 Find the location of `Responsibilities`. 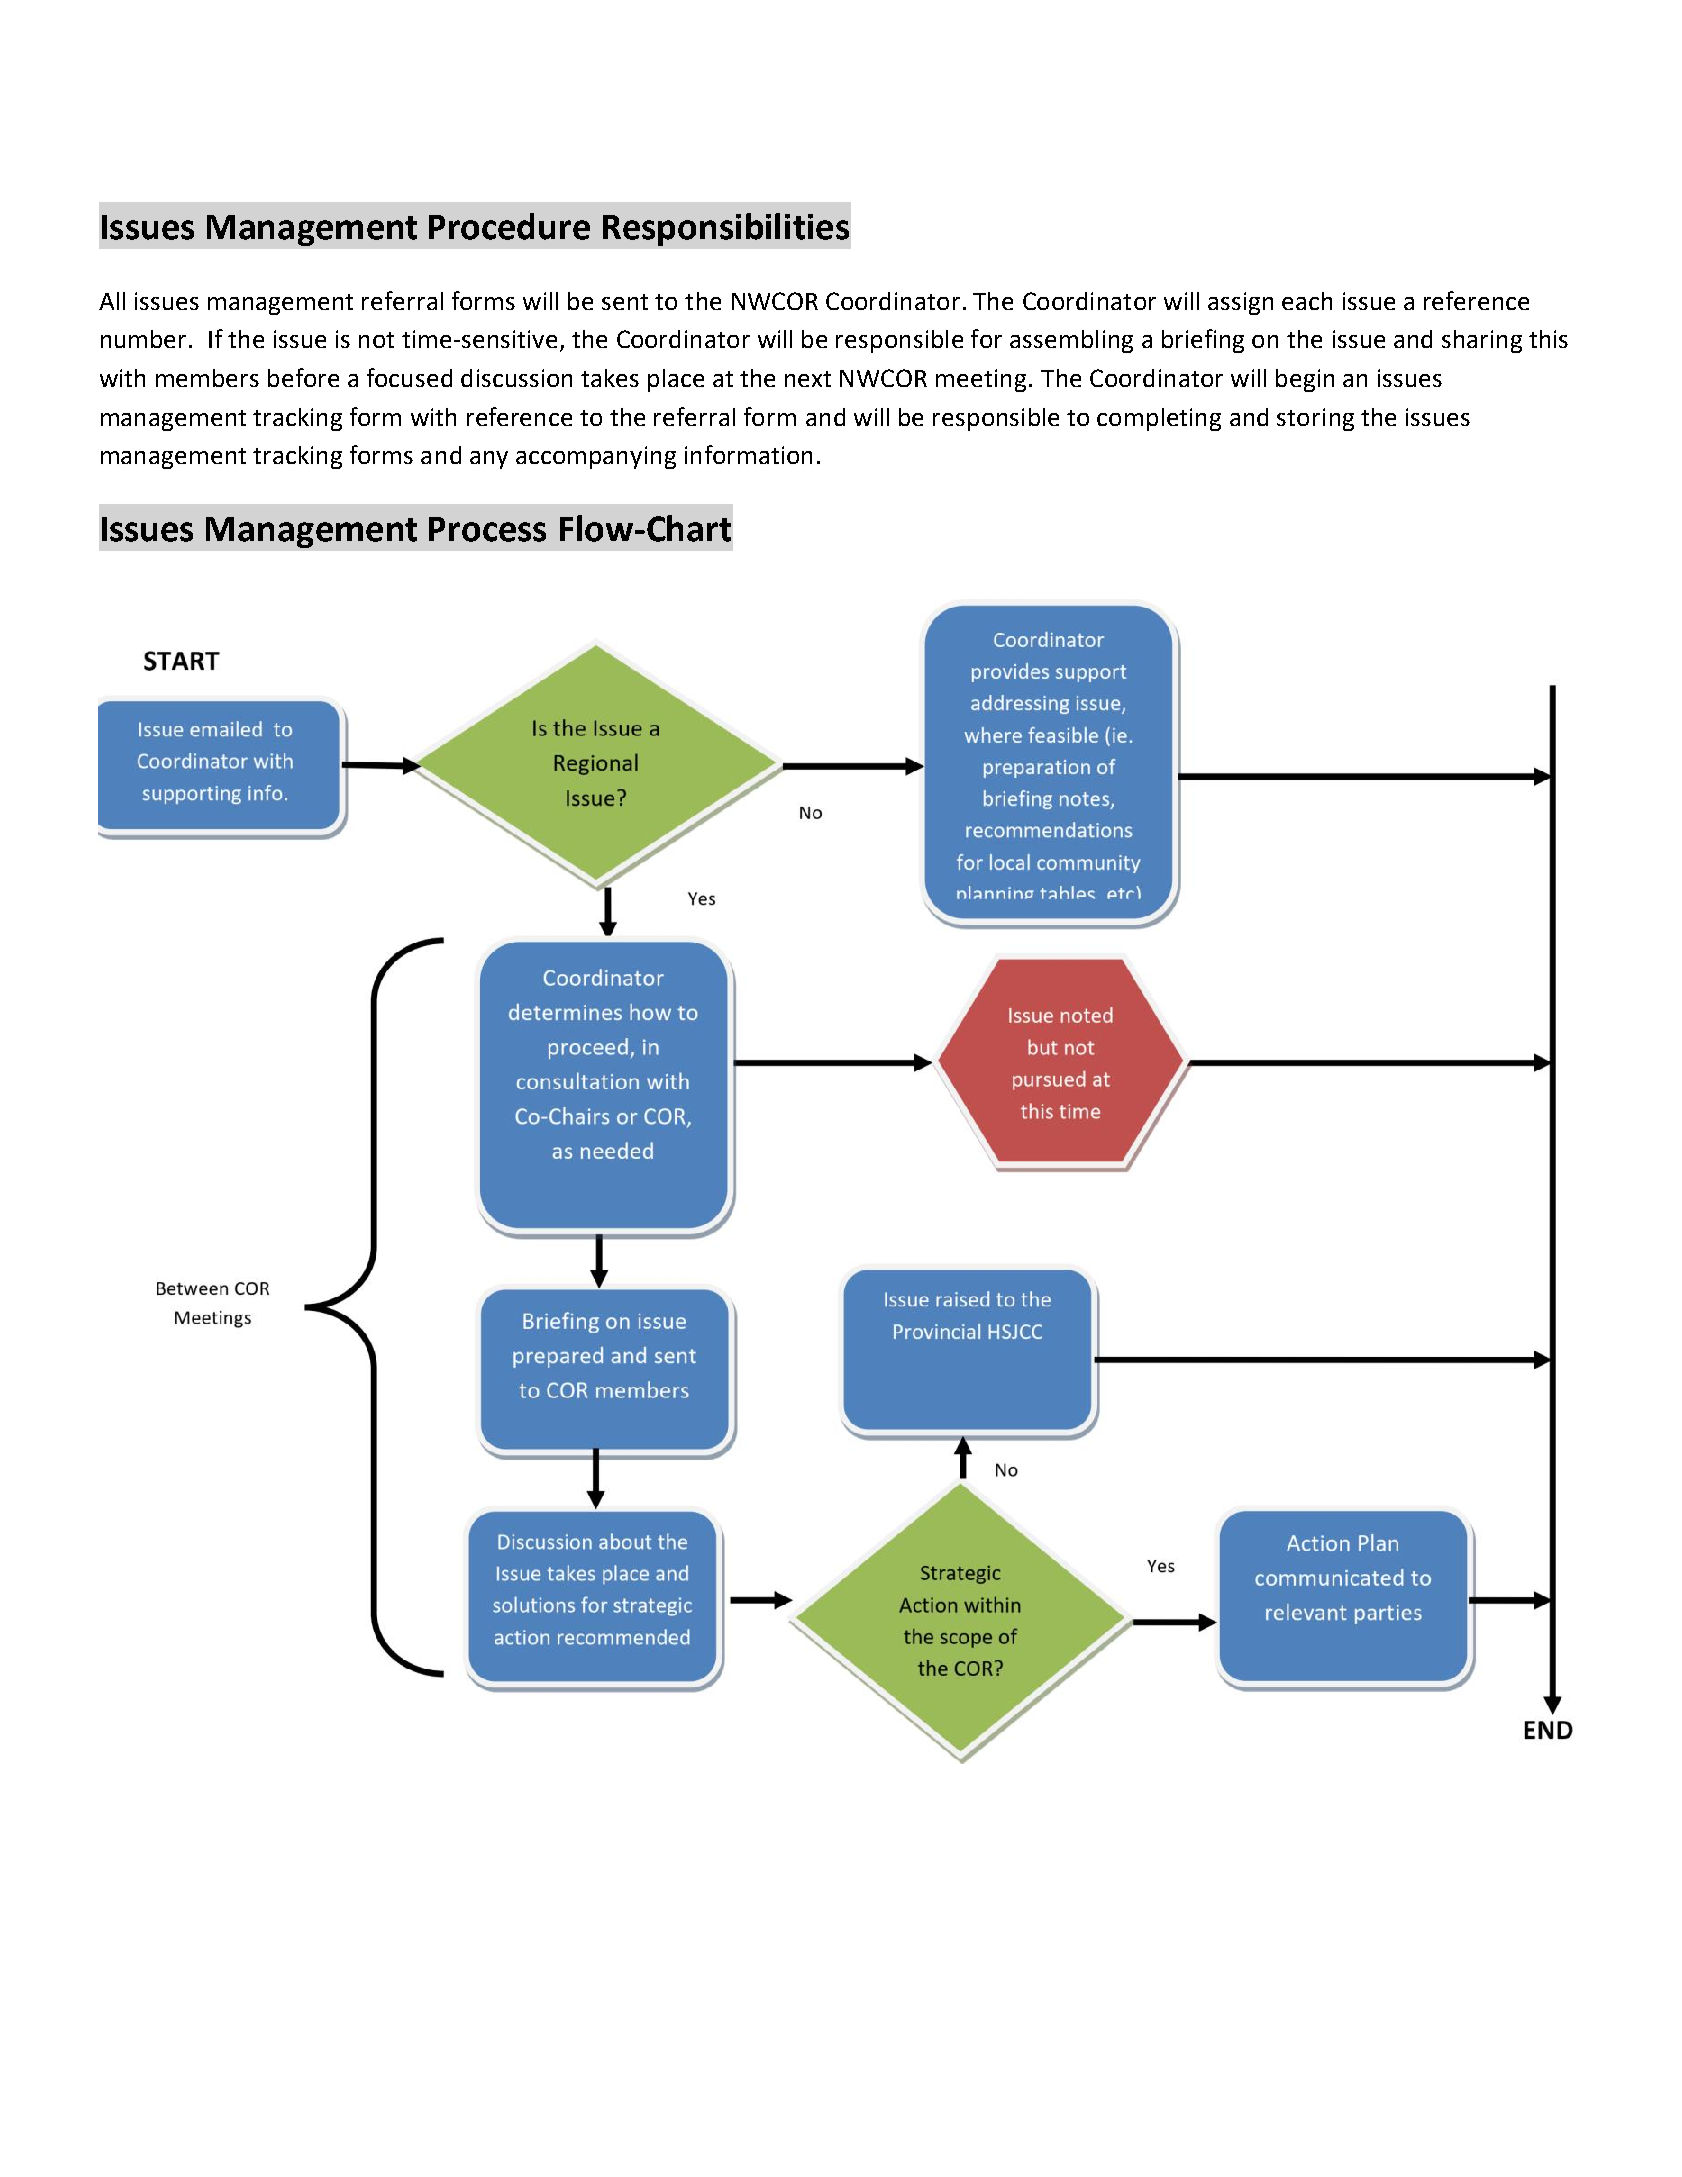

Responsibilities is located at coordinates (726, 229).
